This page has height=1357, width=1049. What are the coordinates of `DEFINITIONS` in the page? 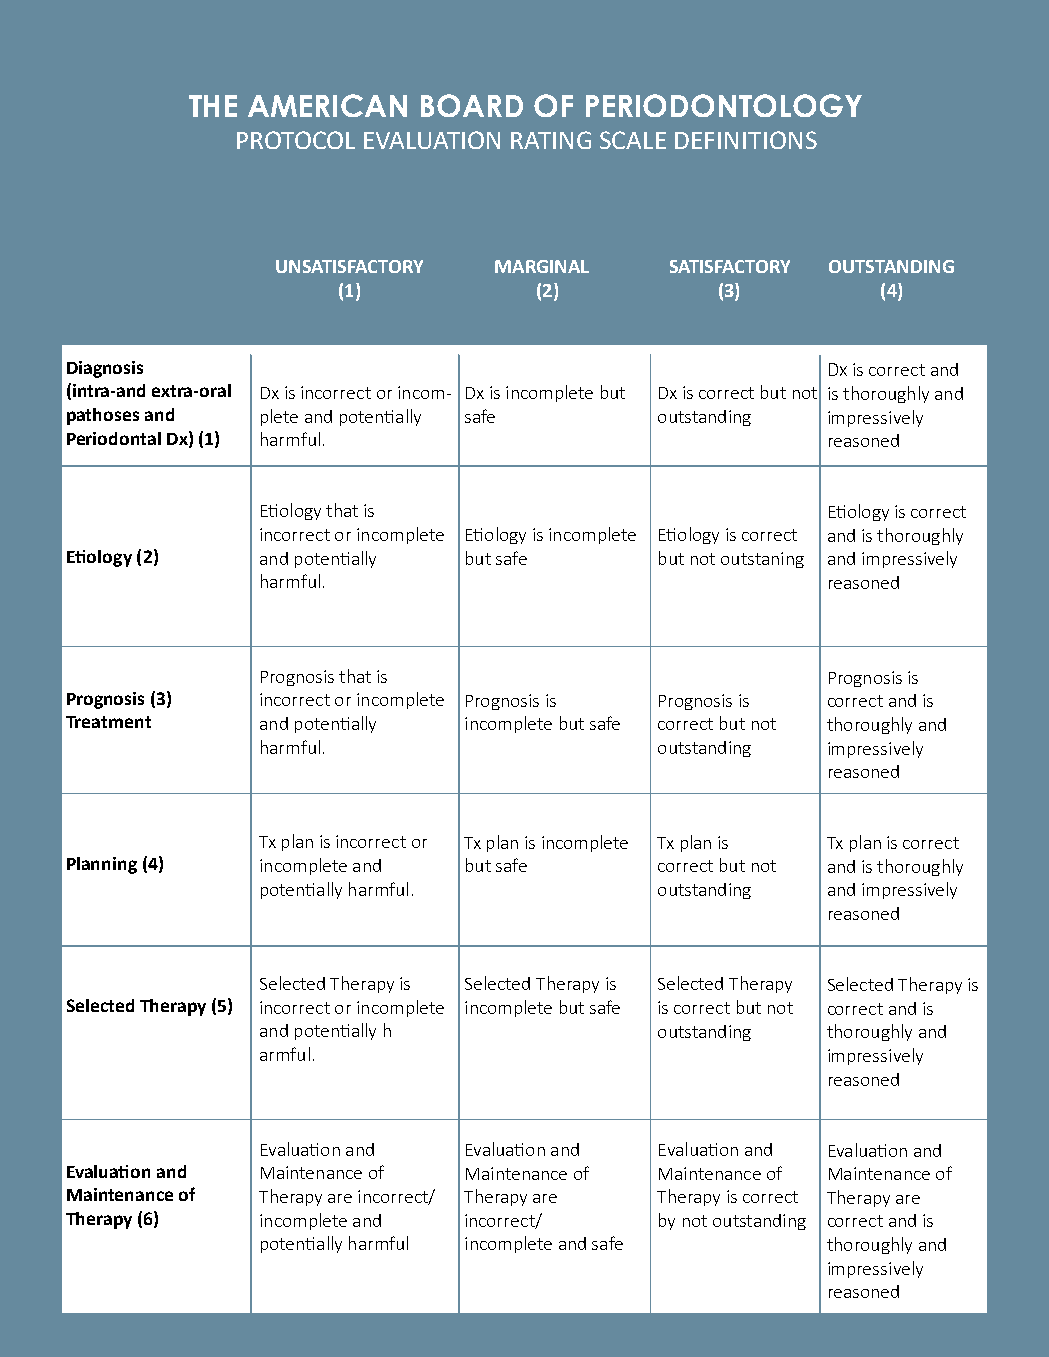 It's located at (746, 140).
